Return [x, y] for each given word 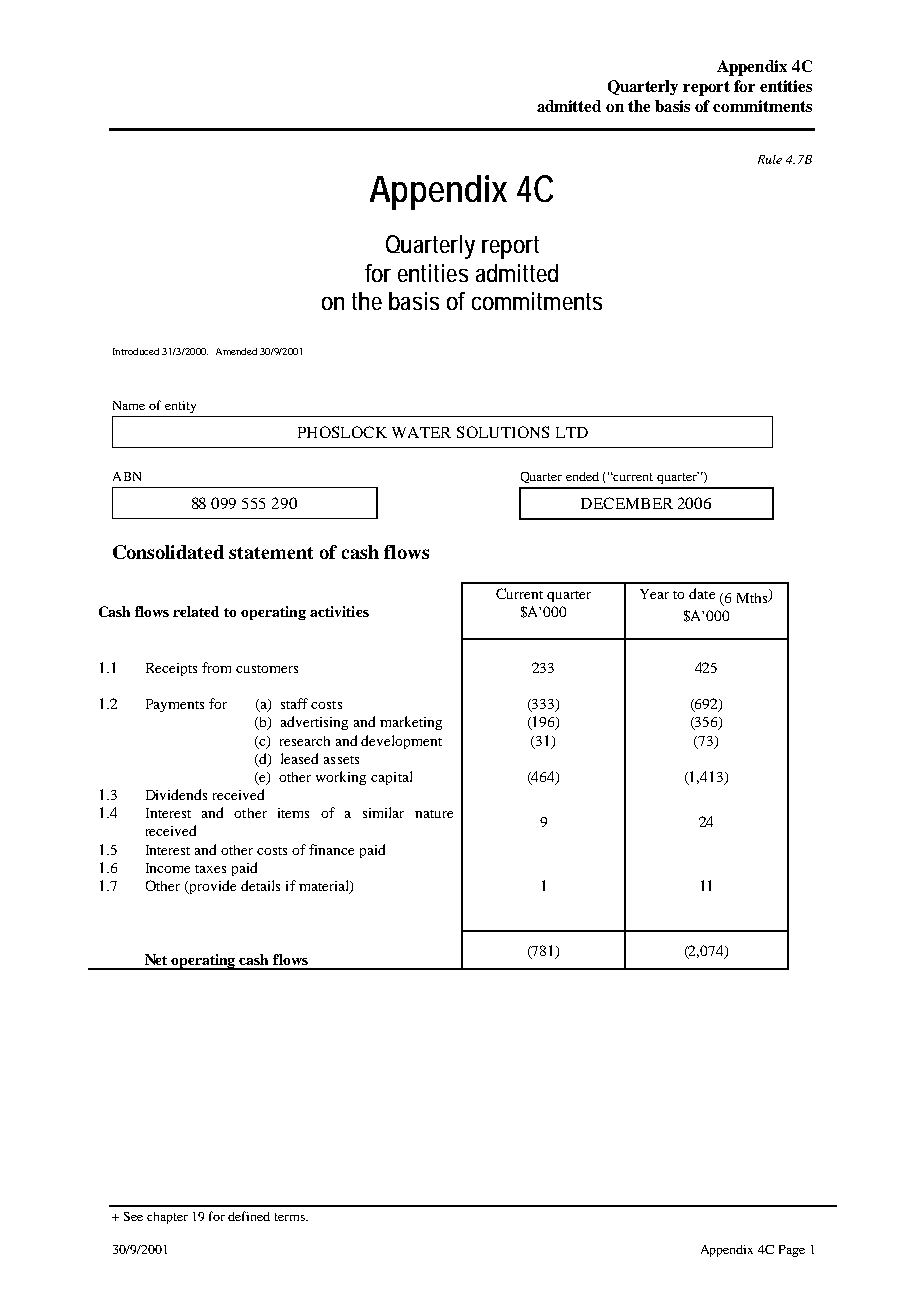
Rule [770, 159]
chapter [167, 1218]
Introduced [136, 351]
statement [271, 553]
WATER [421, 432]
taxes [210, 869]
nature [434, 814]
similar [383, 812]
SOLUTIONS [503, 432]
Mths [753, 598]
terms [291, 1217]
